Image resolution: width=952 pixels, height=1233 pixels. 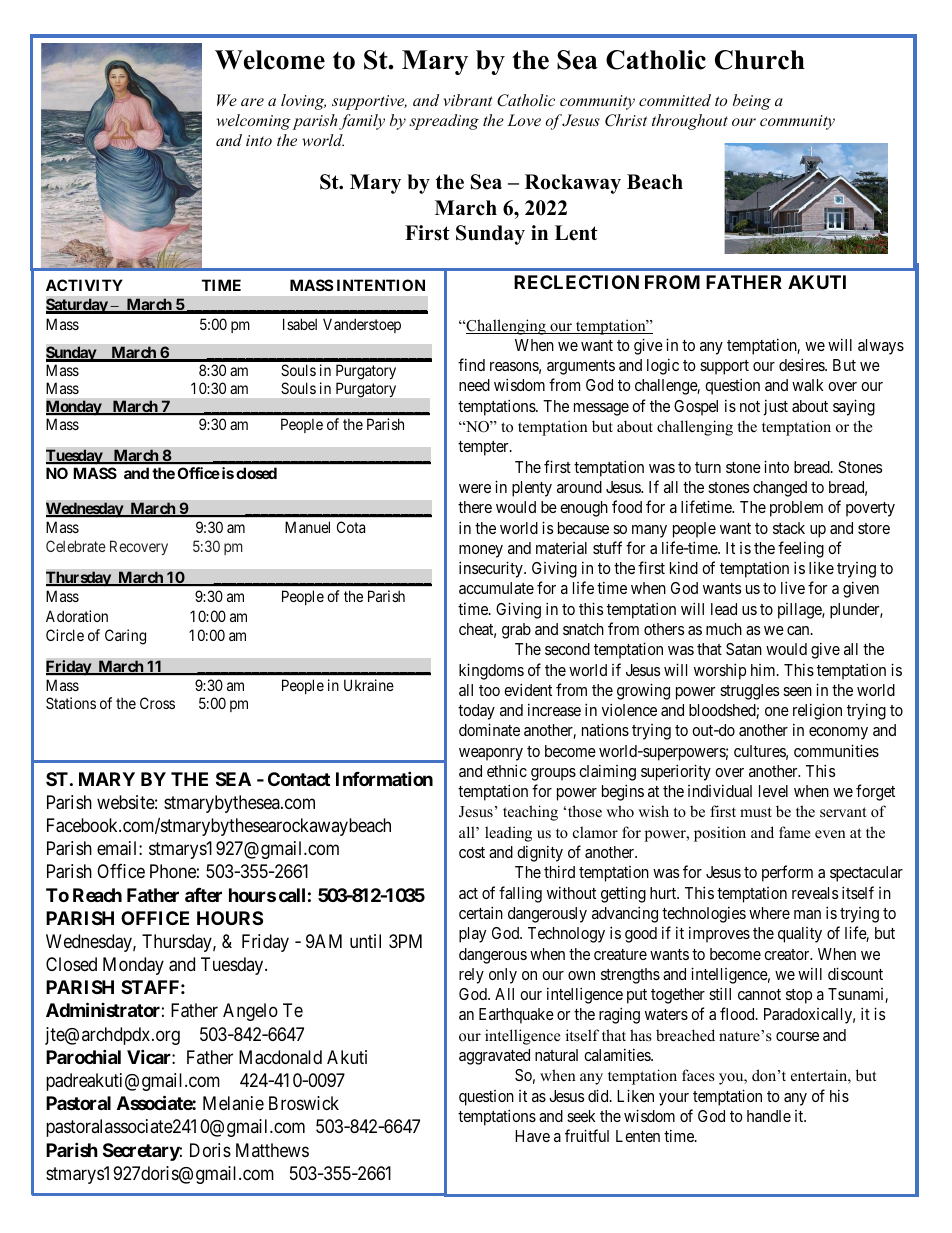 What do you see at coordinates (76, 546) in the image?
I see `Celebrate` at bounding box center [76, 546].
